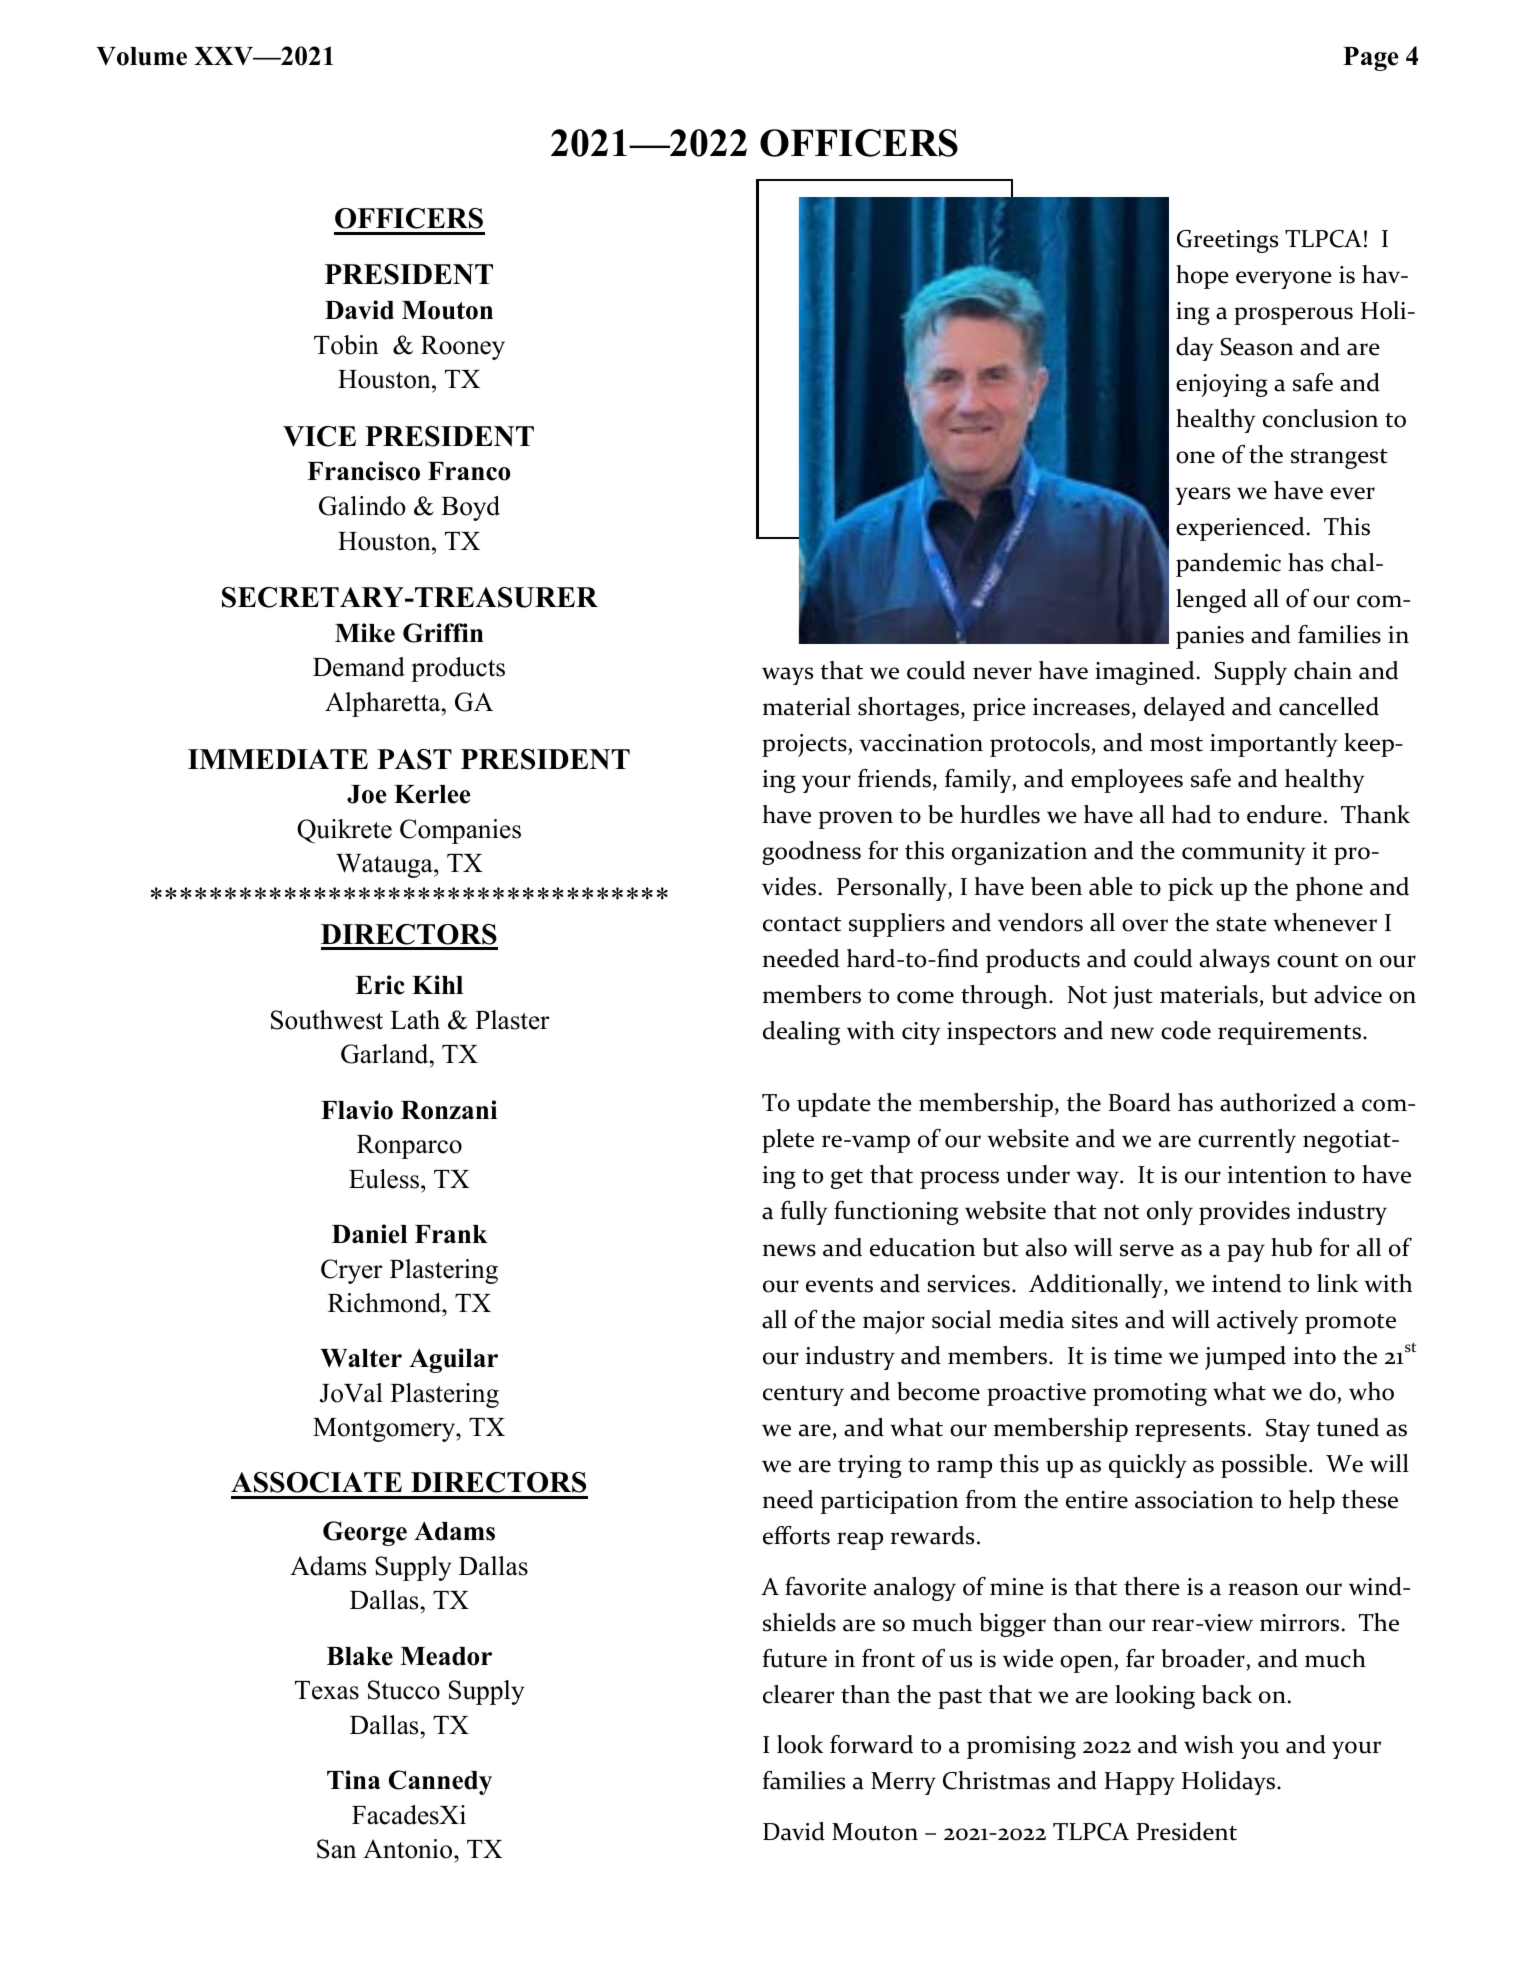  What do you see at coordinates (354, 1779) in the screenshot?
I see `Tina` at bounding box center [354, 1779].
